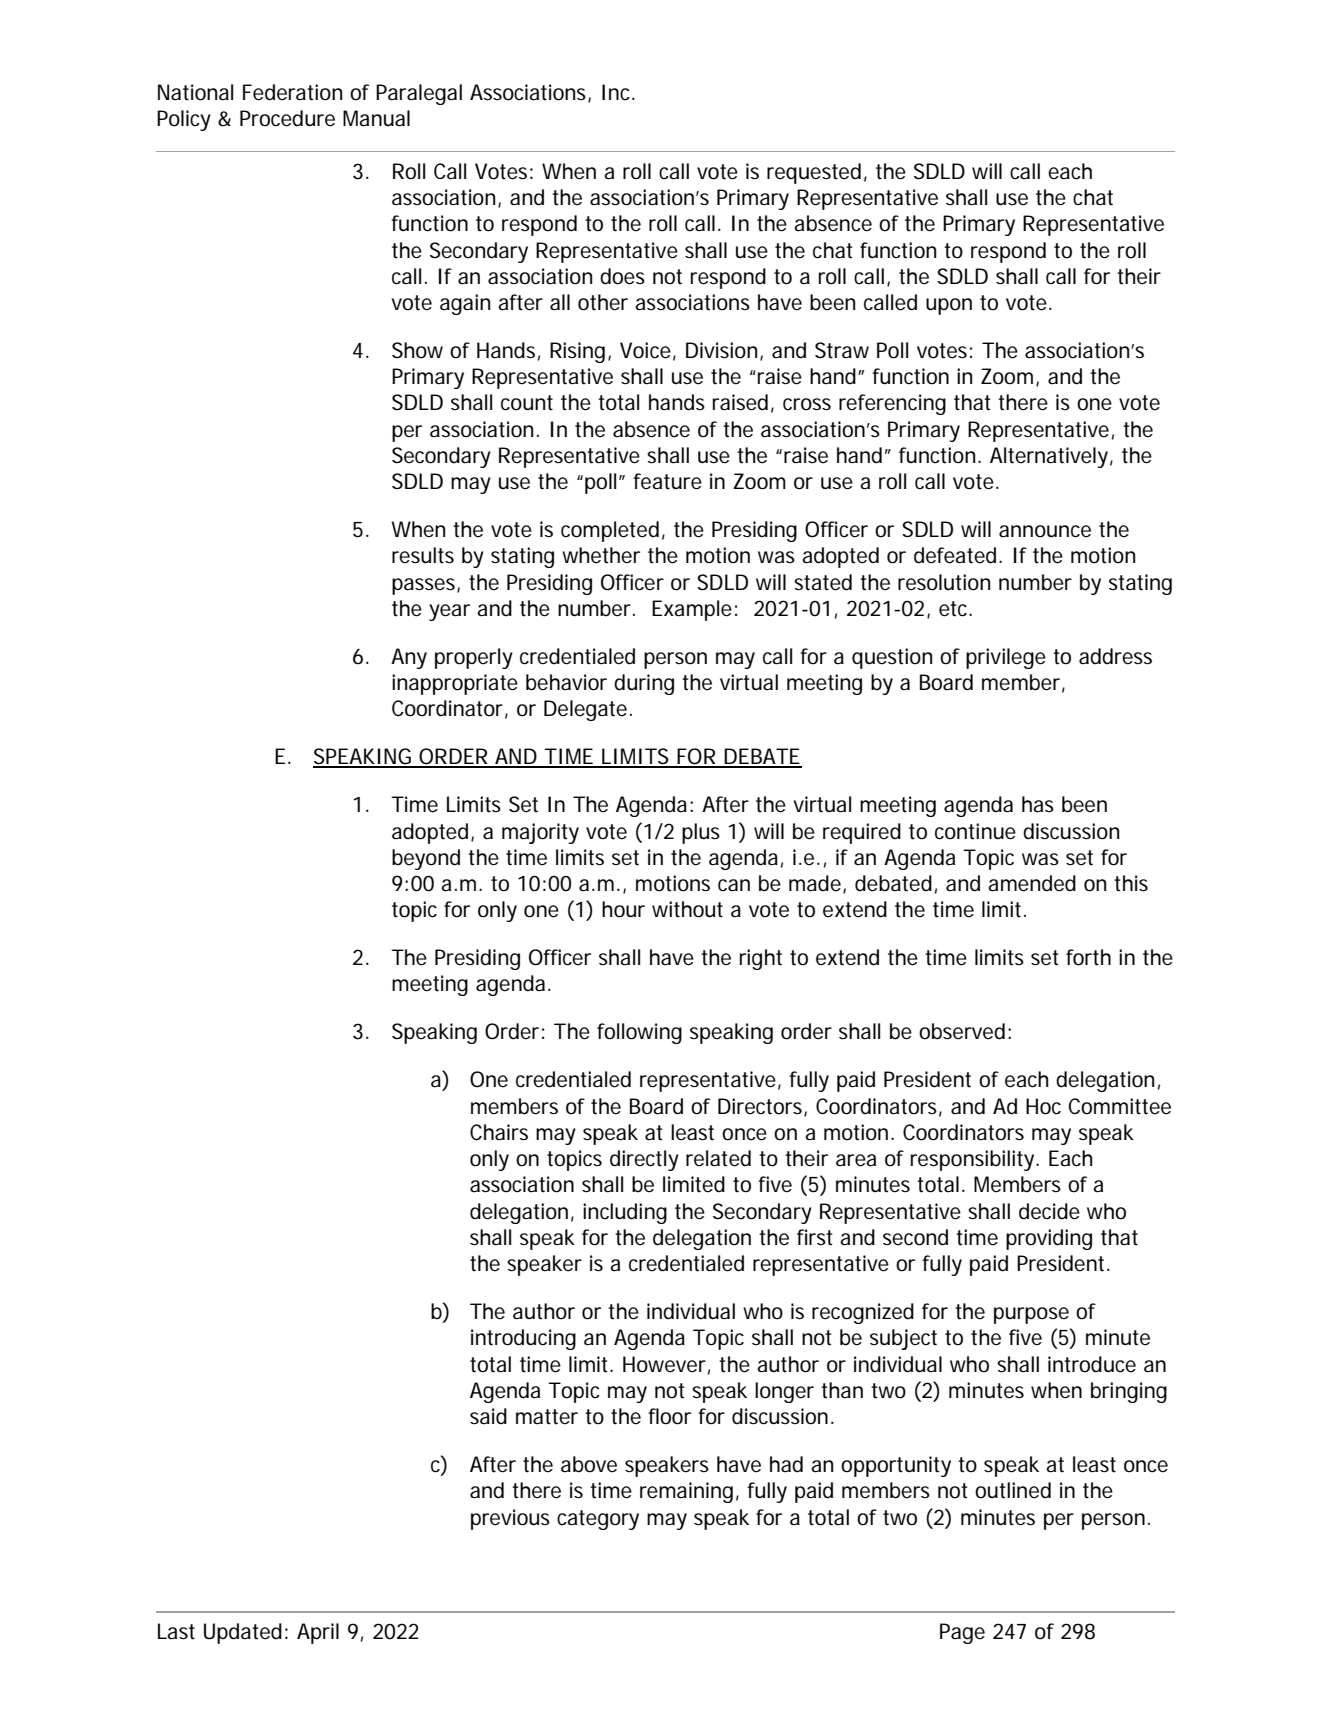  What do you see at coordinates (892, 404) in the screenshot?
I see `referencing` at bounding box center [892, 404].
